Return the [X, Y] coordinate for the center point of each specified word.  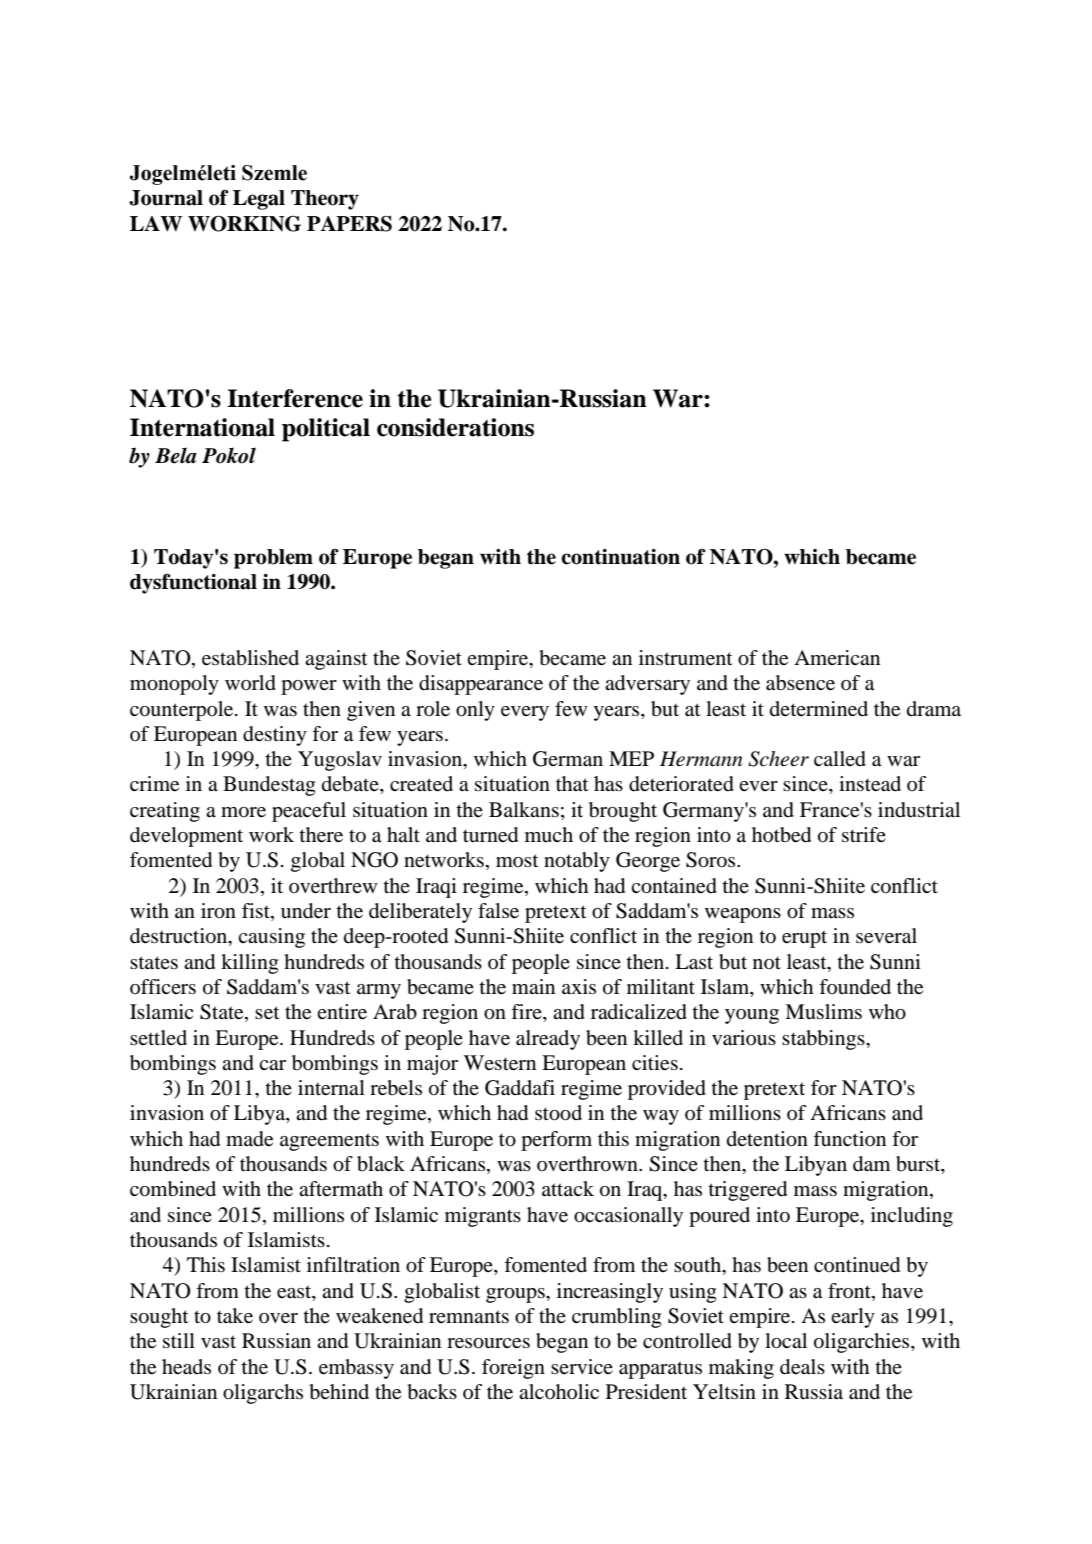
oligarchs [263, 1394]
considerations [455, 427]
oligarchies [863, 1343]
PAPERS [349, 224]
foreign [513, 1369]
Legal [259, 200]
